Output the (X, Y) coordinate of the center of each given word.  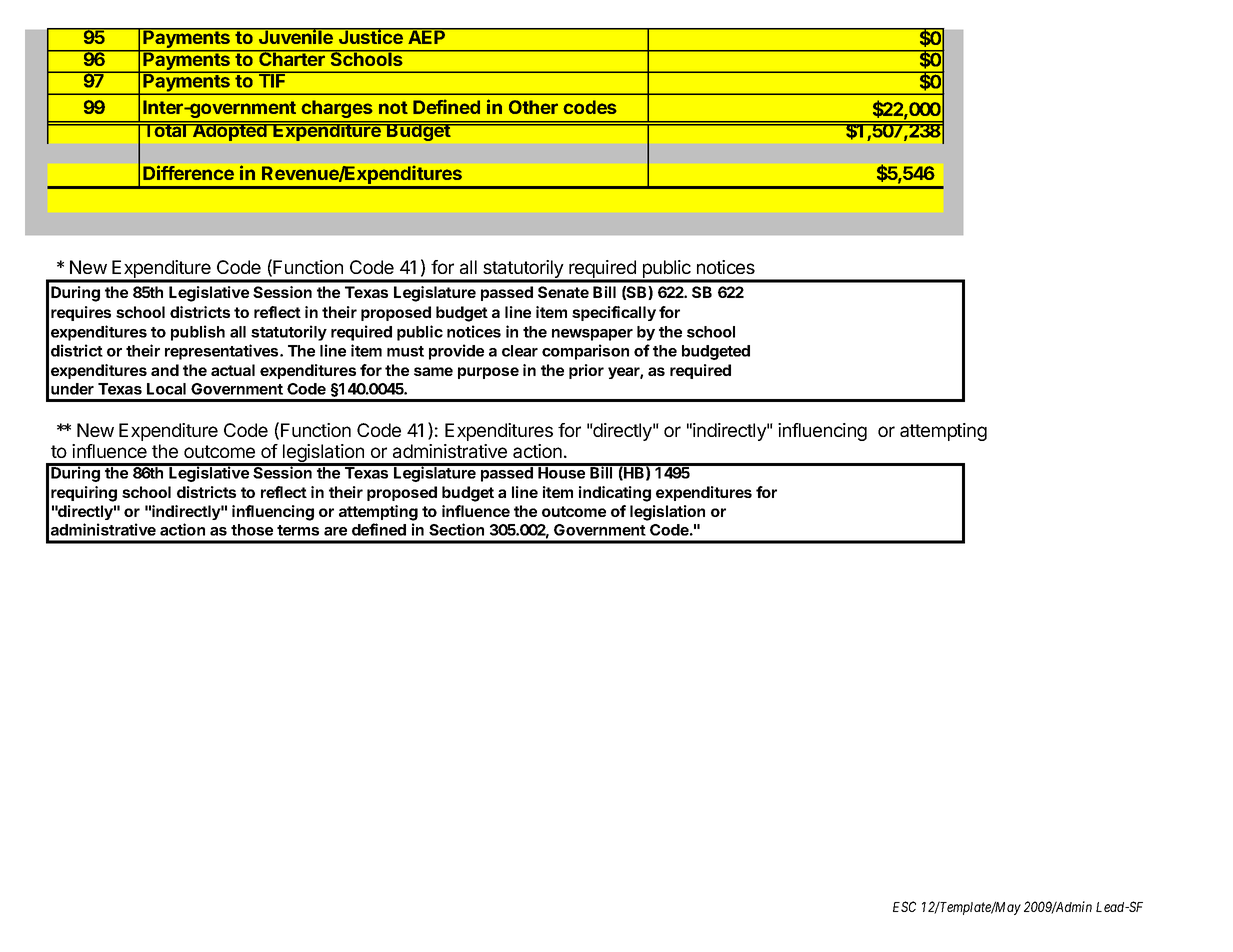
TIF (272, 80)
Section (456, 529)
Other (533, 107)
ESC (904, 906)
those (252, 530)
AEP (427, 36)
